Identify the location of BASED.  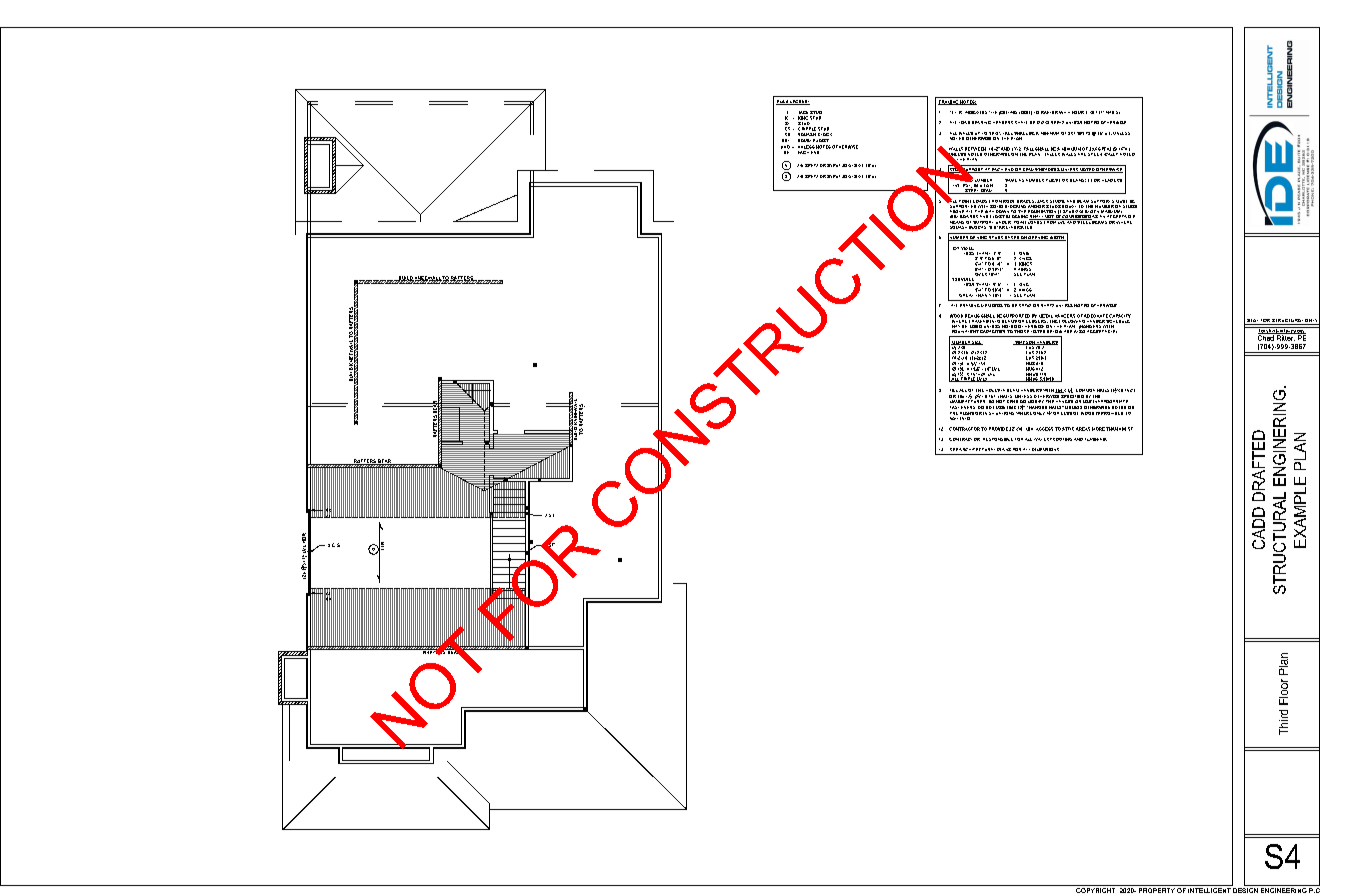
(1012, 238).
